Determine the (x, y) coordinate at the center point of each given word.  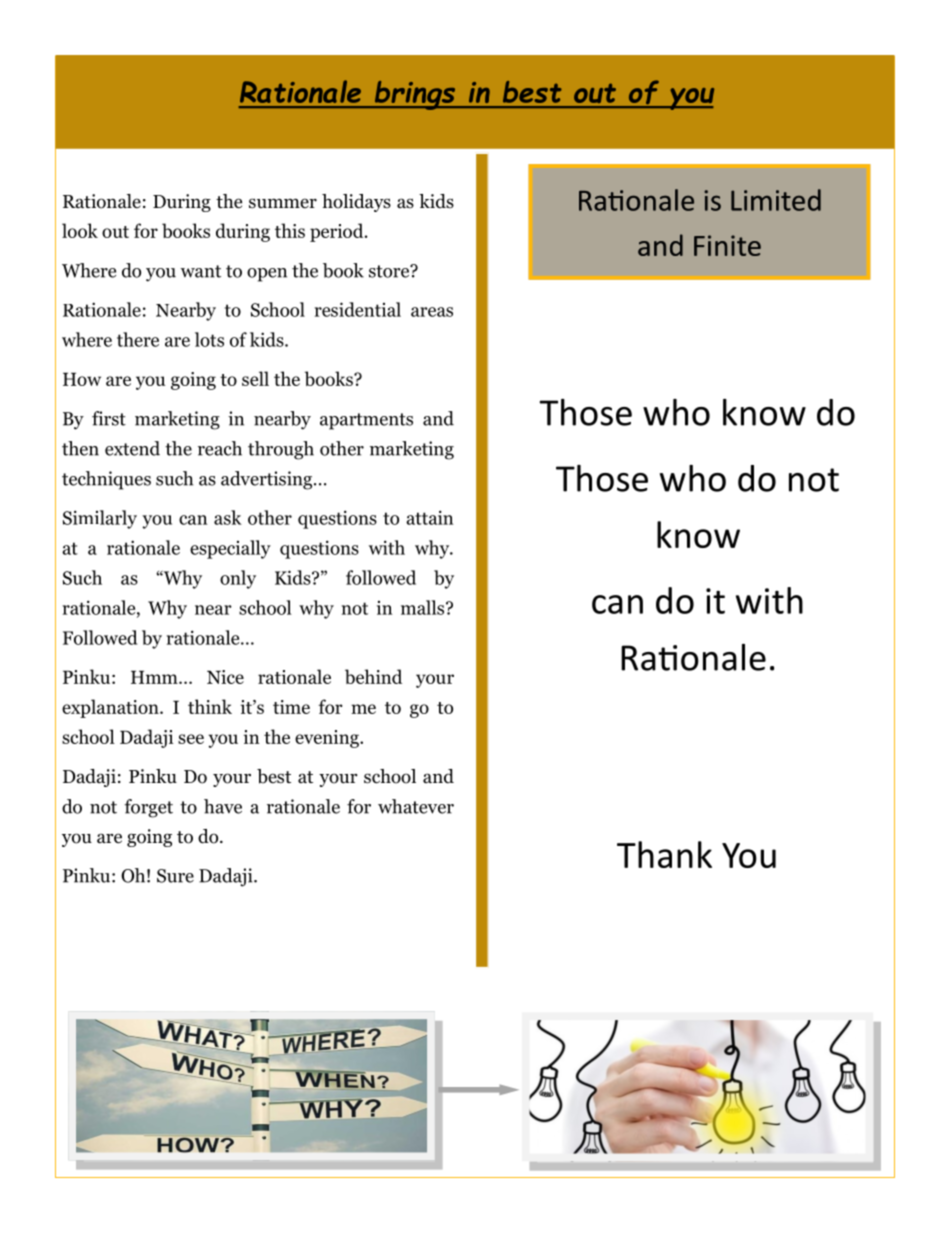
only (238, 579)
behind (373, 676)
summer (283, 203)
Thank (664, 854)
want (200, 271)
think (210, 706)
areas (432, 312)
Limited (776, 200)
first (109, 418)
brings (415, 95)
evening (328, 739)
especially (230, 549)
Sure (175, 876)
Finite (727, 245)
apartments (366, 421)
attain (429, 517)
